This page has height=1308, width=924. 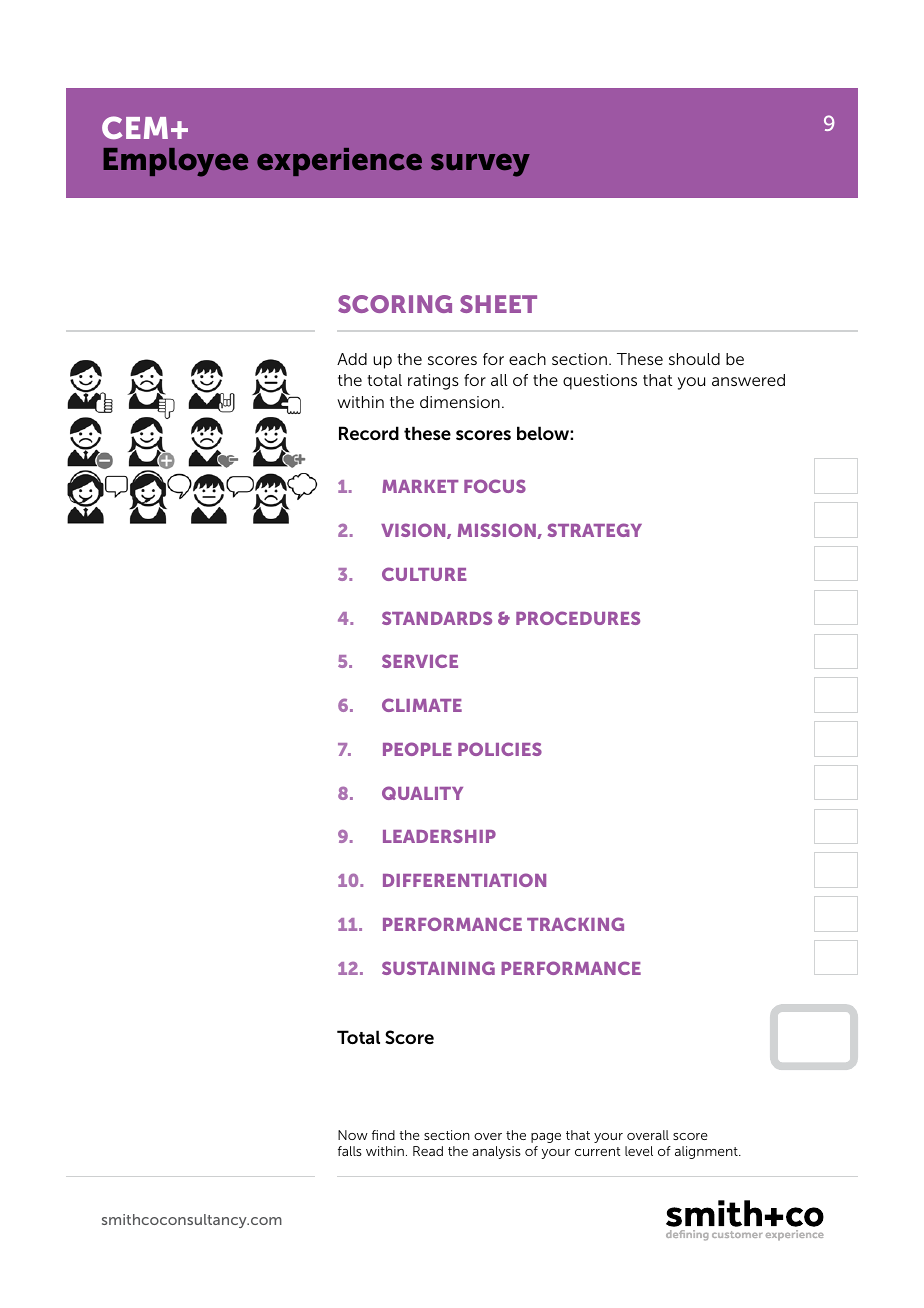 I want to click on mission, so click(x=498, y=531).
